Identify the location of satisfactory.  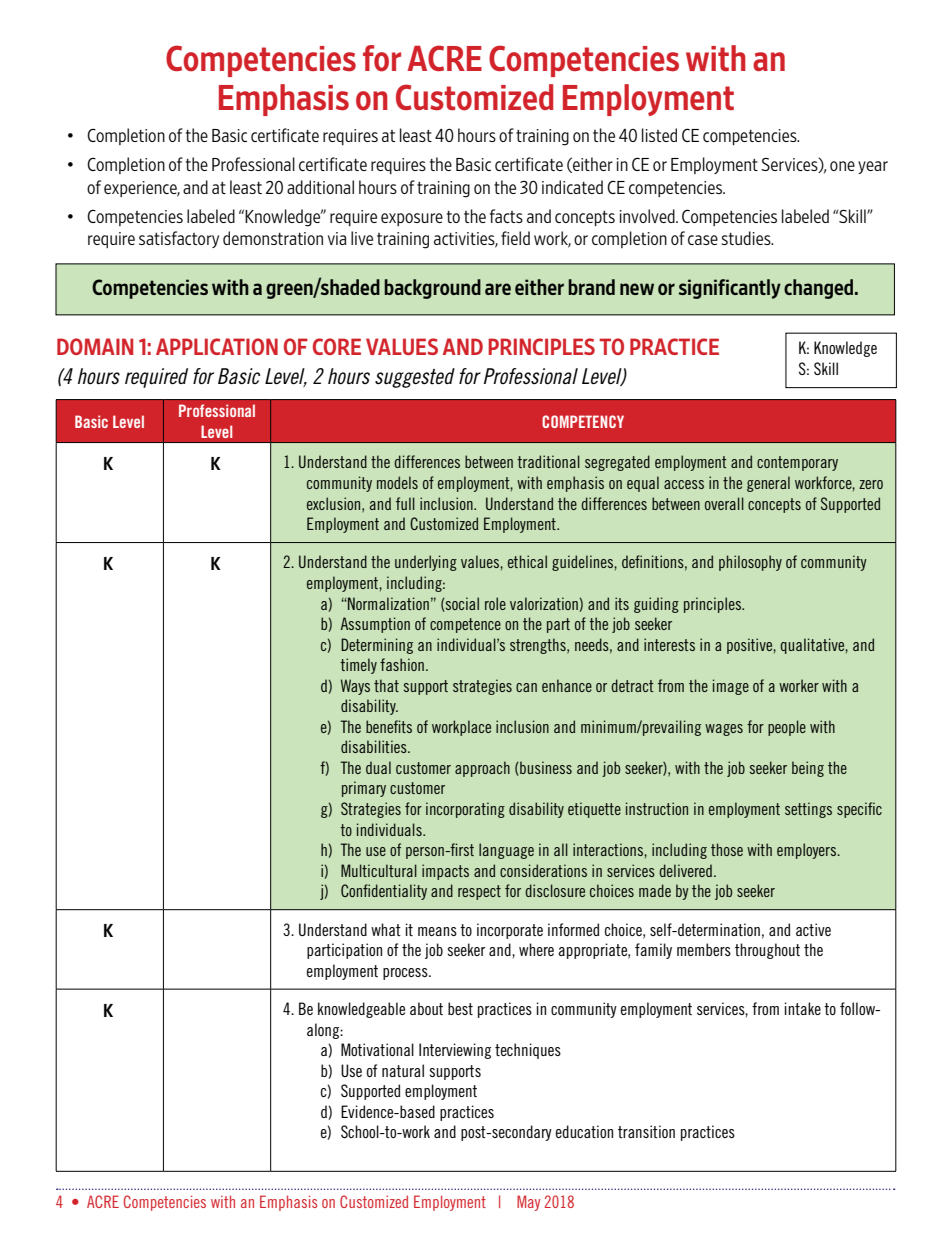
(179, 239).
